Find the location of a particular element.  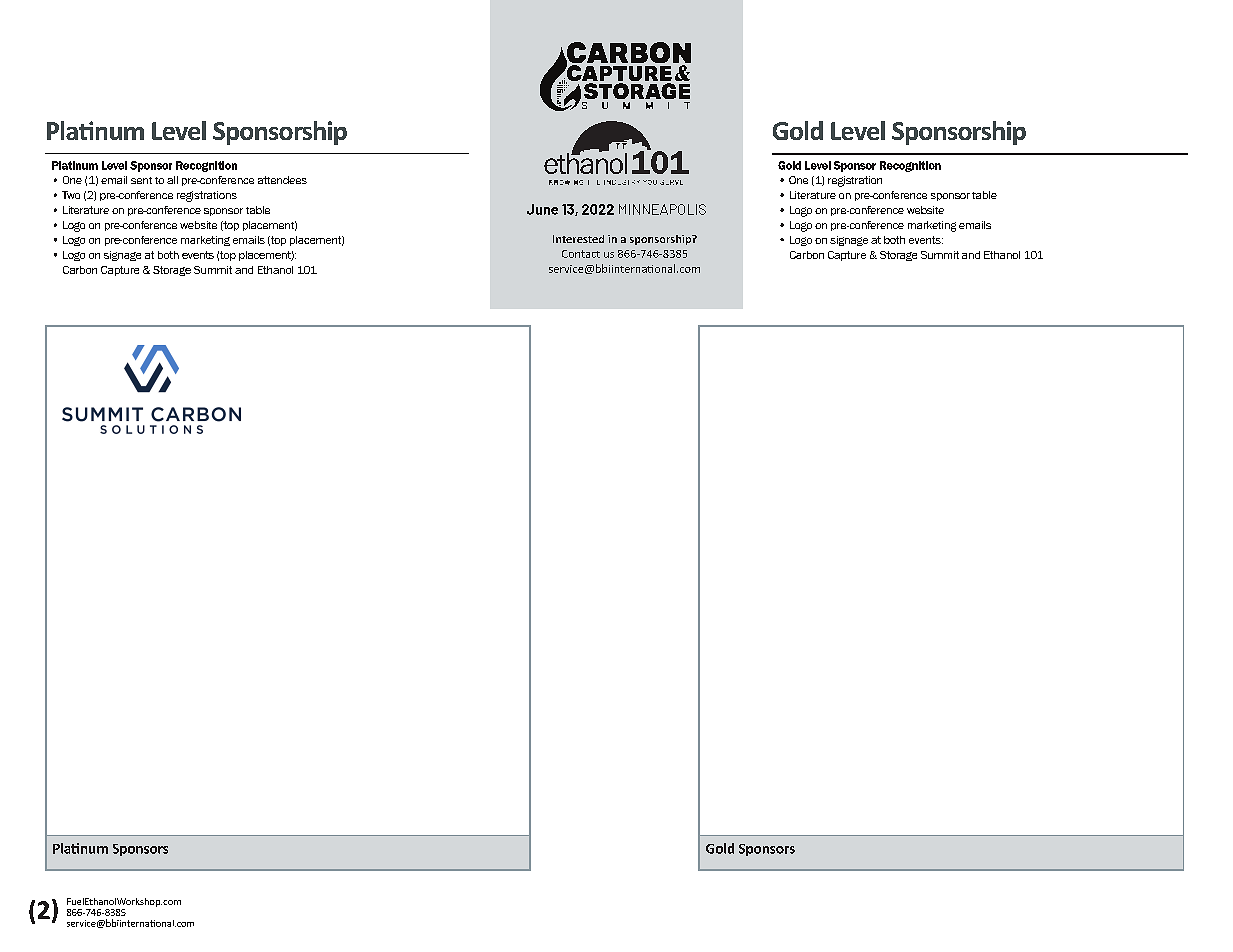

all is located at coordinates (172, 180).
